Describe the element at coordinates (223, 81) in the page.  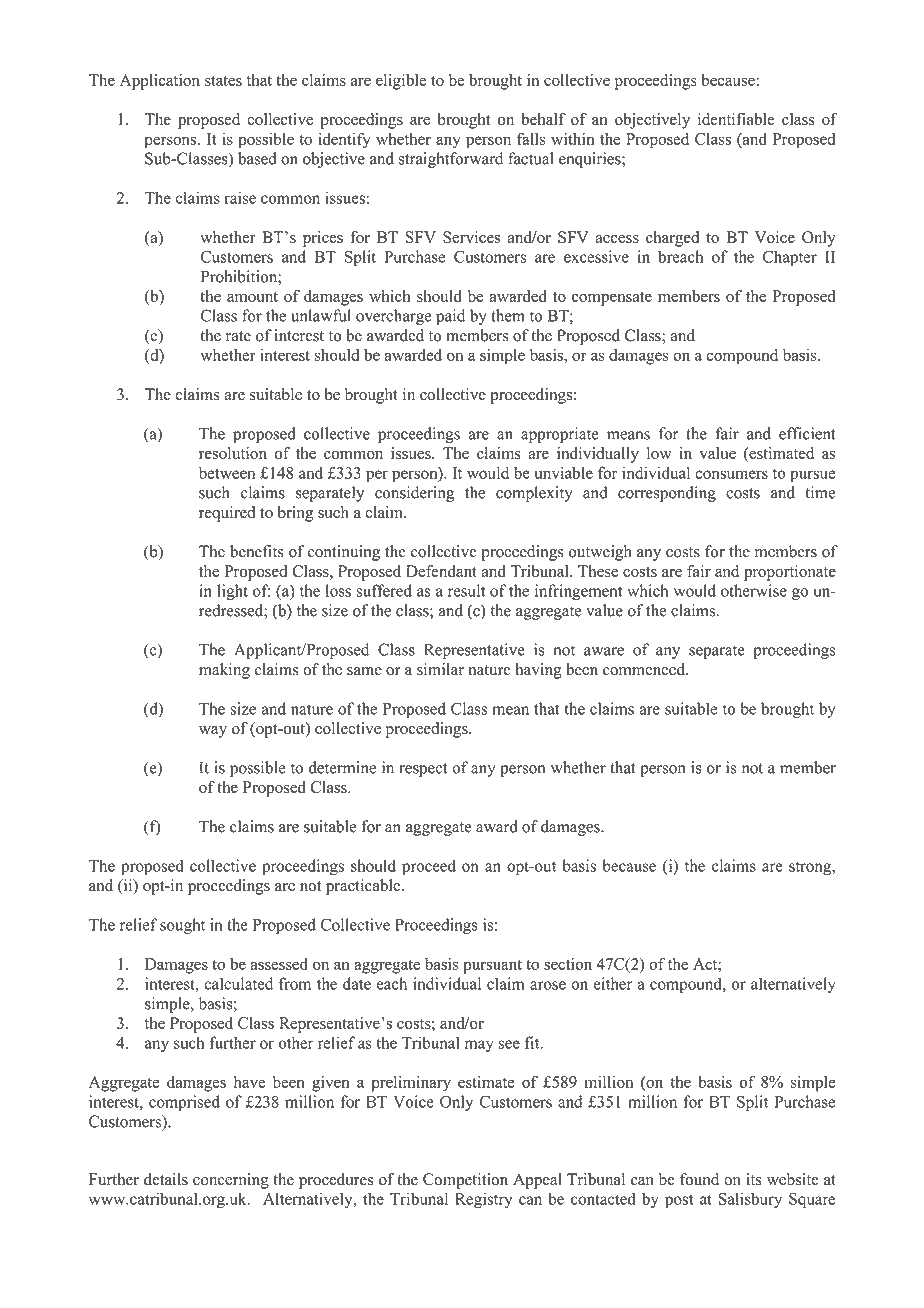
I see `states` at that location.
